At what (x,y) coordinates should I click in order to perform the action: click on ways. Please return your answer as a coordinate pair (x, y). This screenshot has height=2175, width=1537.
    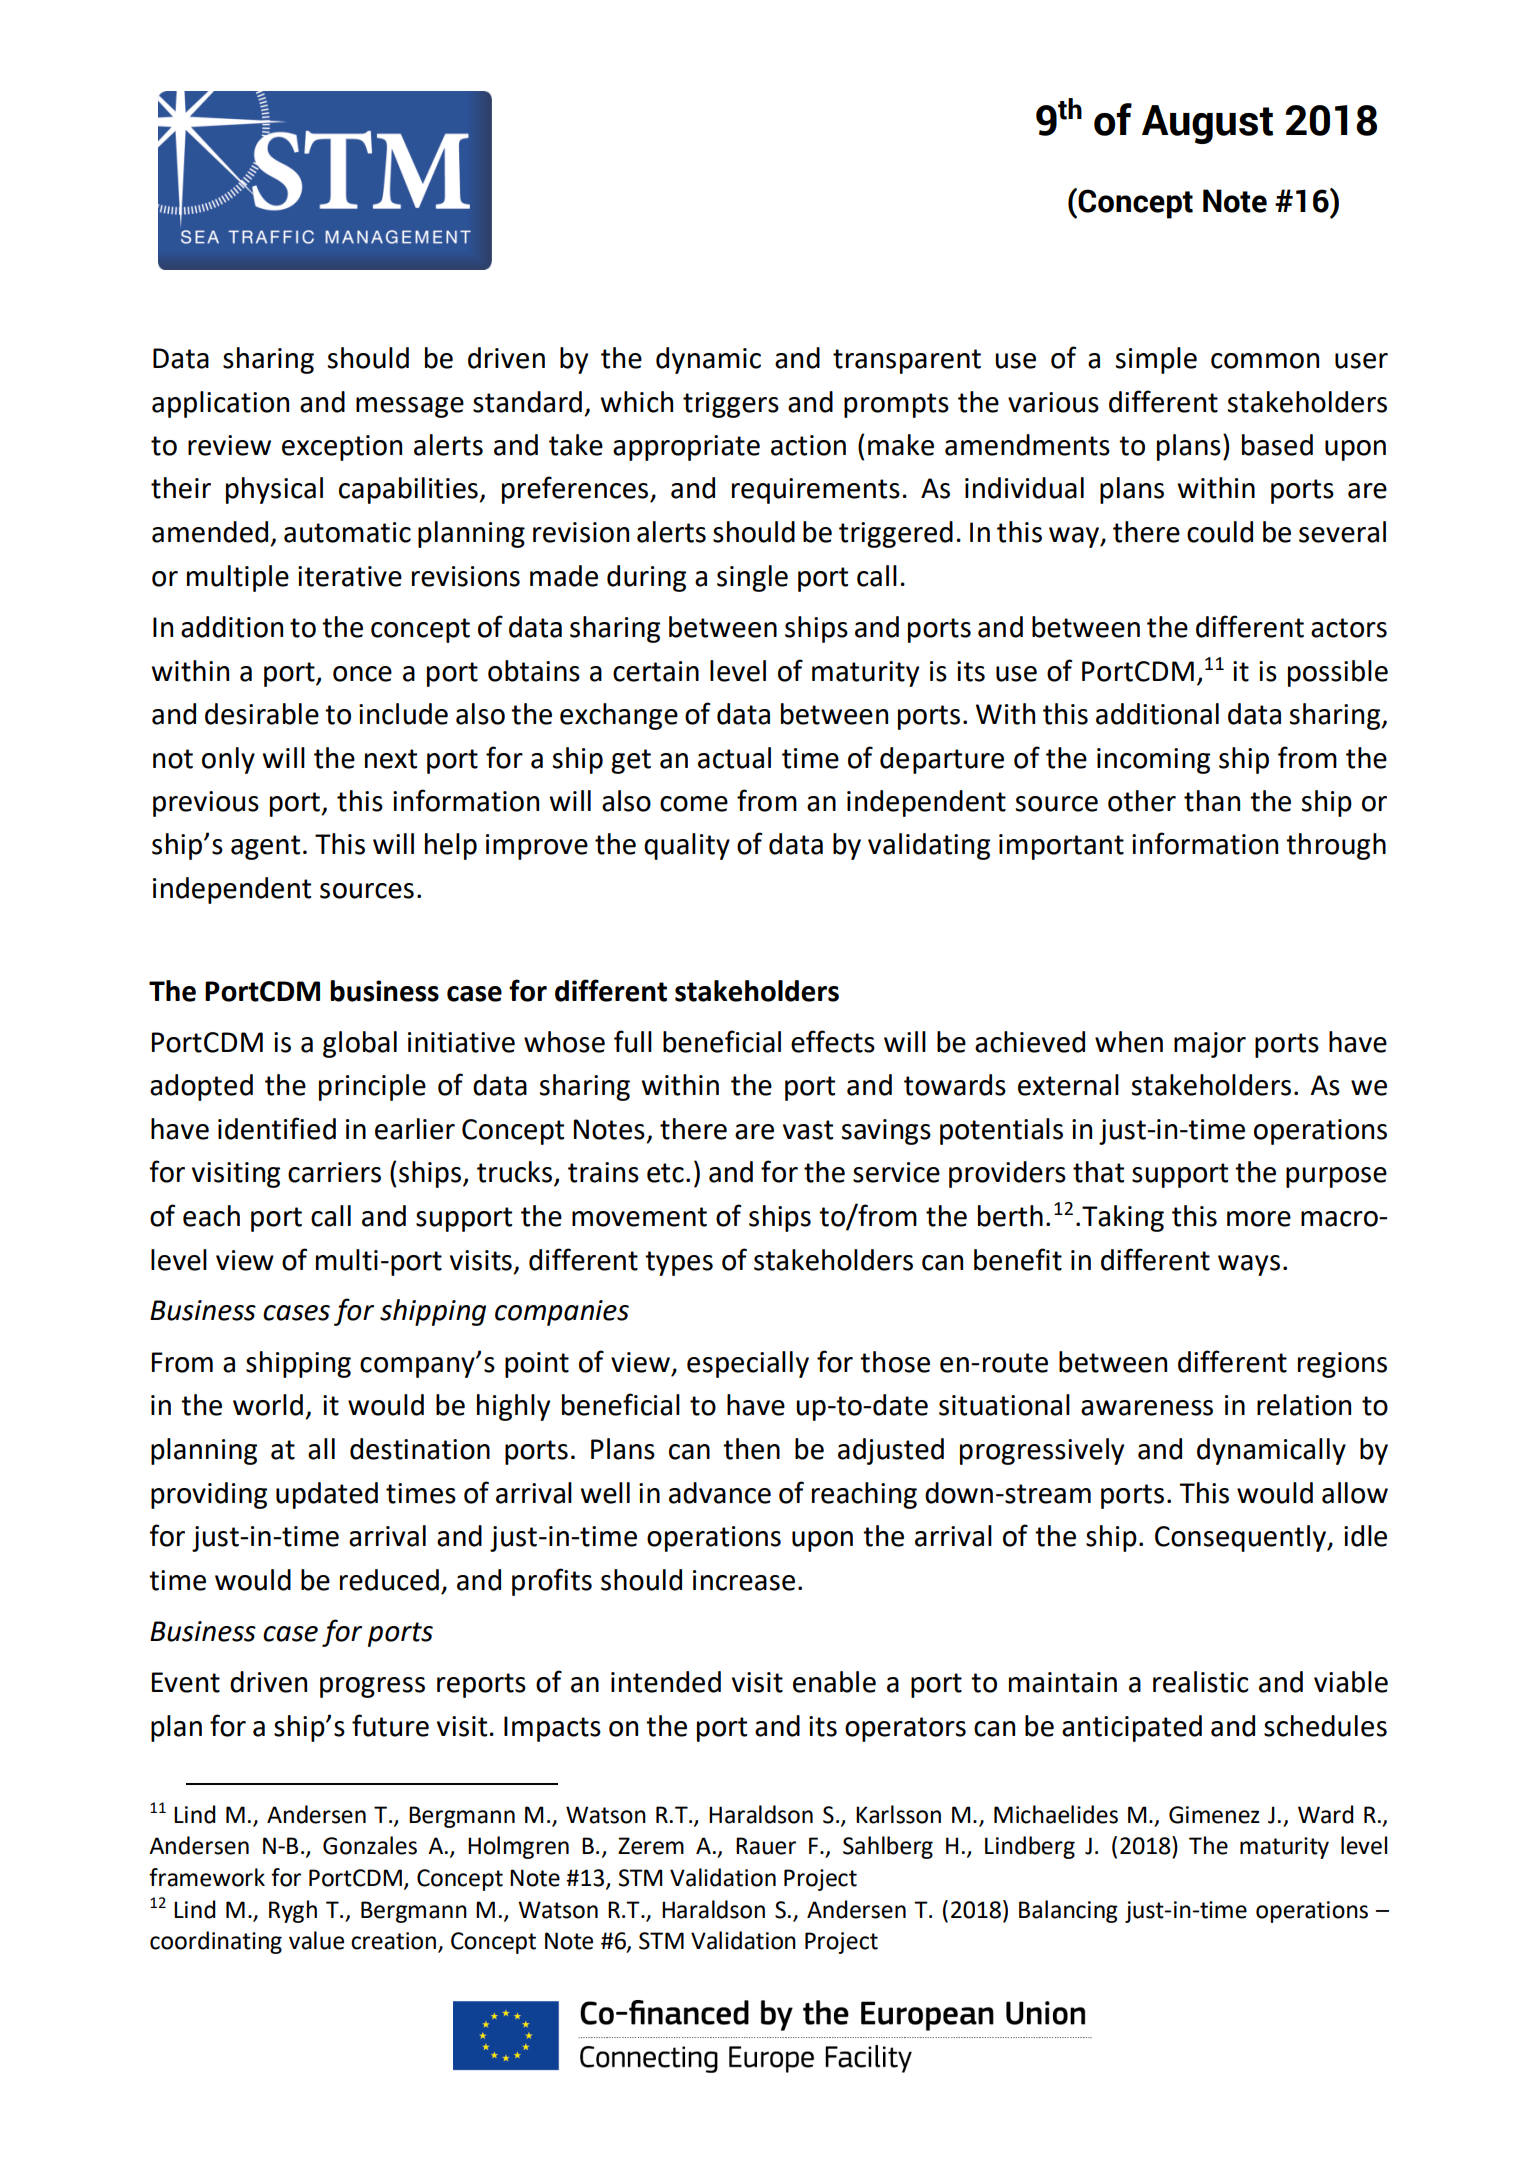
    Looking at the image, I should click on (1249, 1265).
